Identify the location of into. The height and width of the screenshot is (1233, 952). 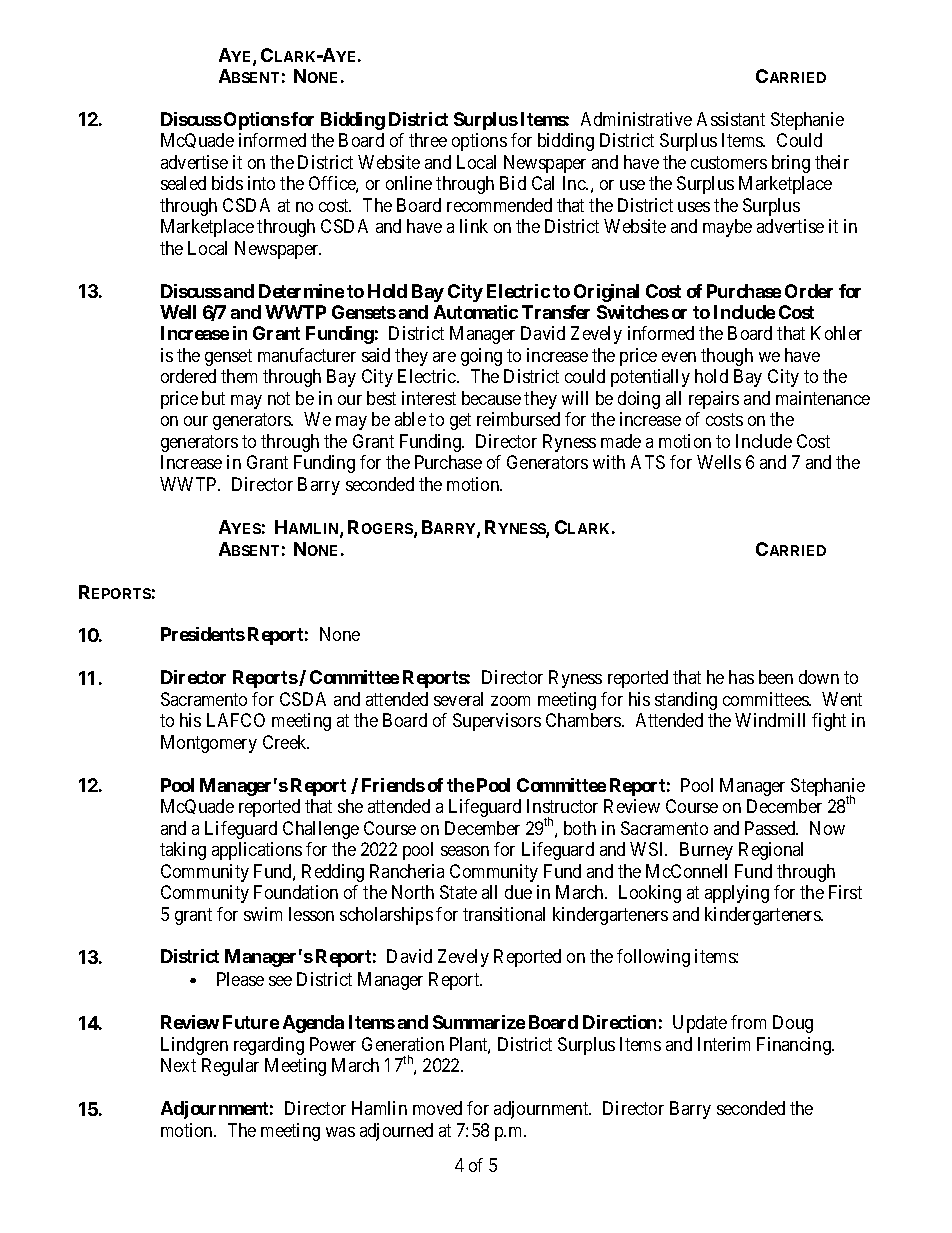
(261, 183).
